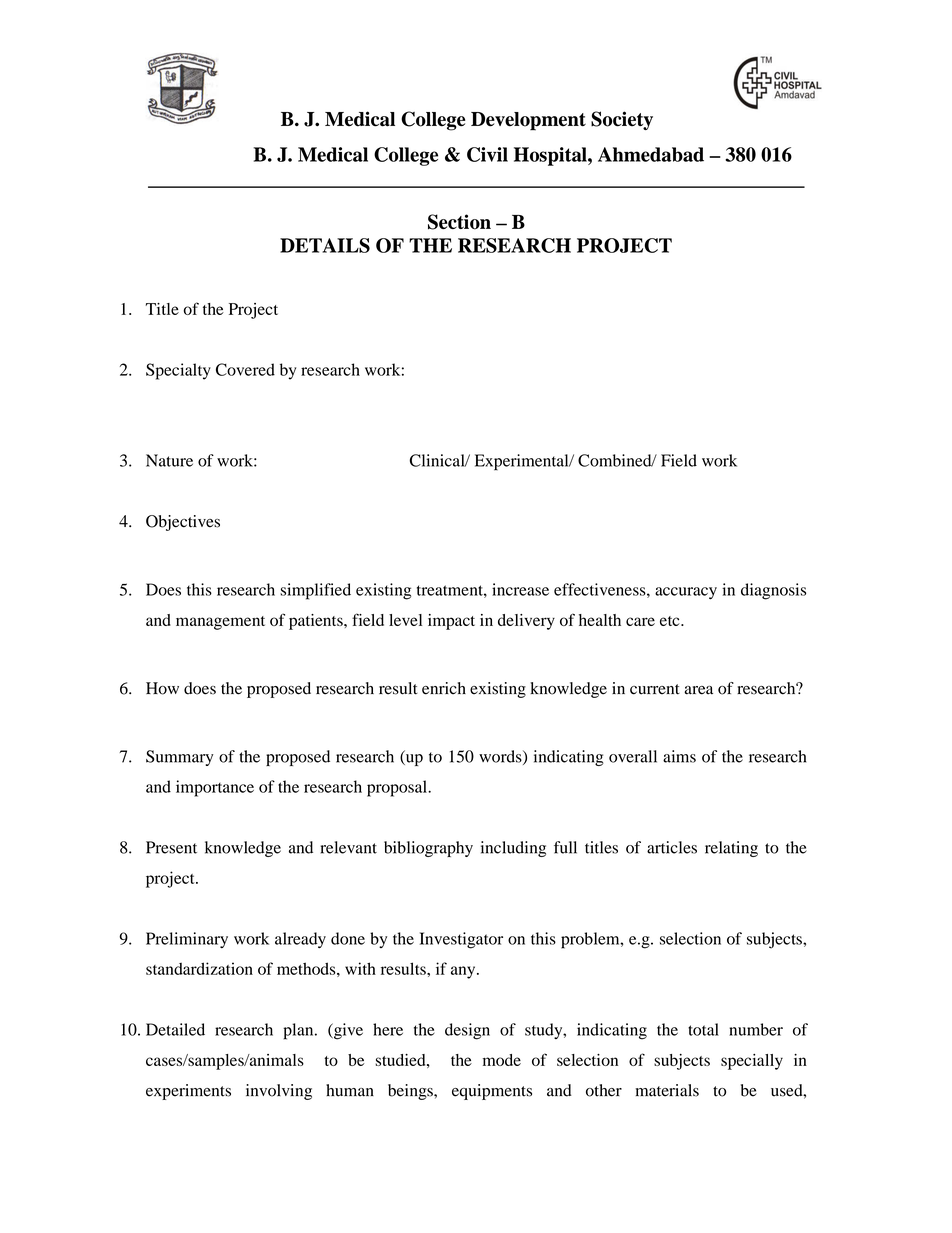 The image size is (952, 1233). What do you see at coordinates (651, 154) in the screenshot?
I see `Ahmedabad` at bounding box center [651, 154].
